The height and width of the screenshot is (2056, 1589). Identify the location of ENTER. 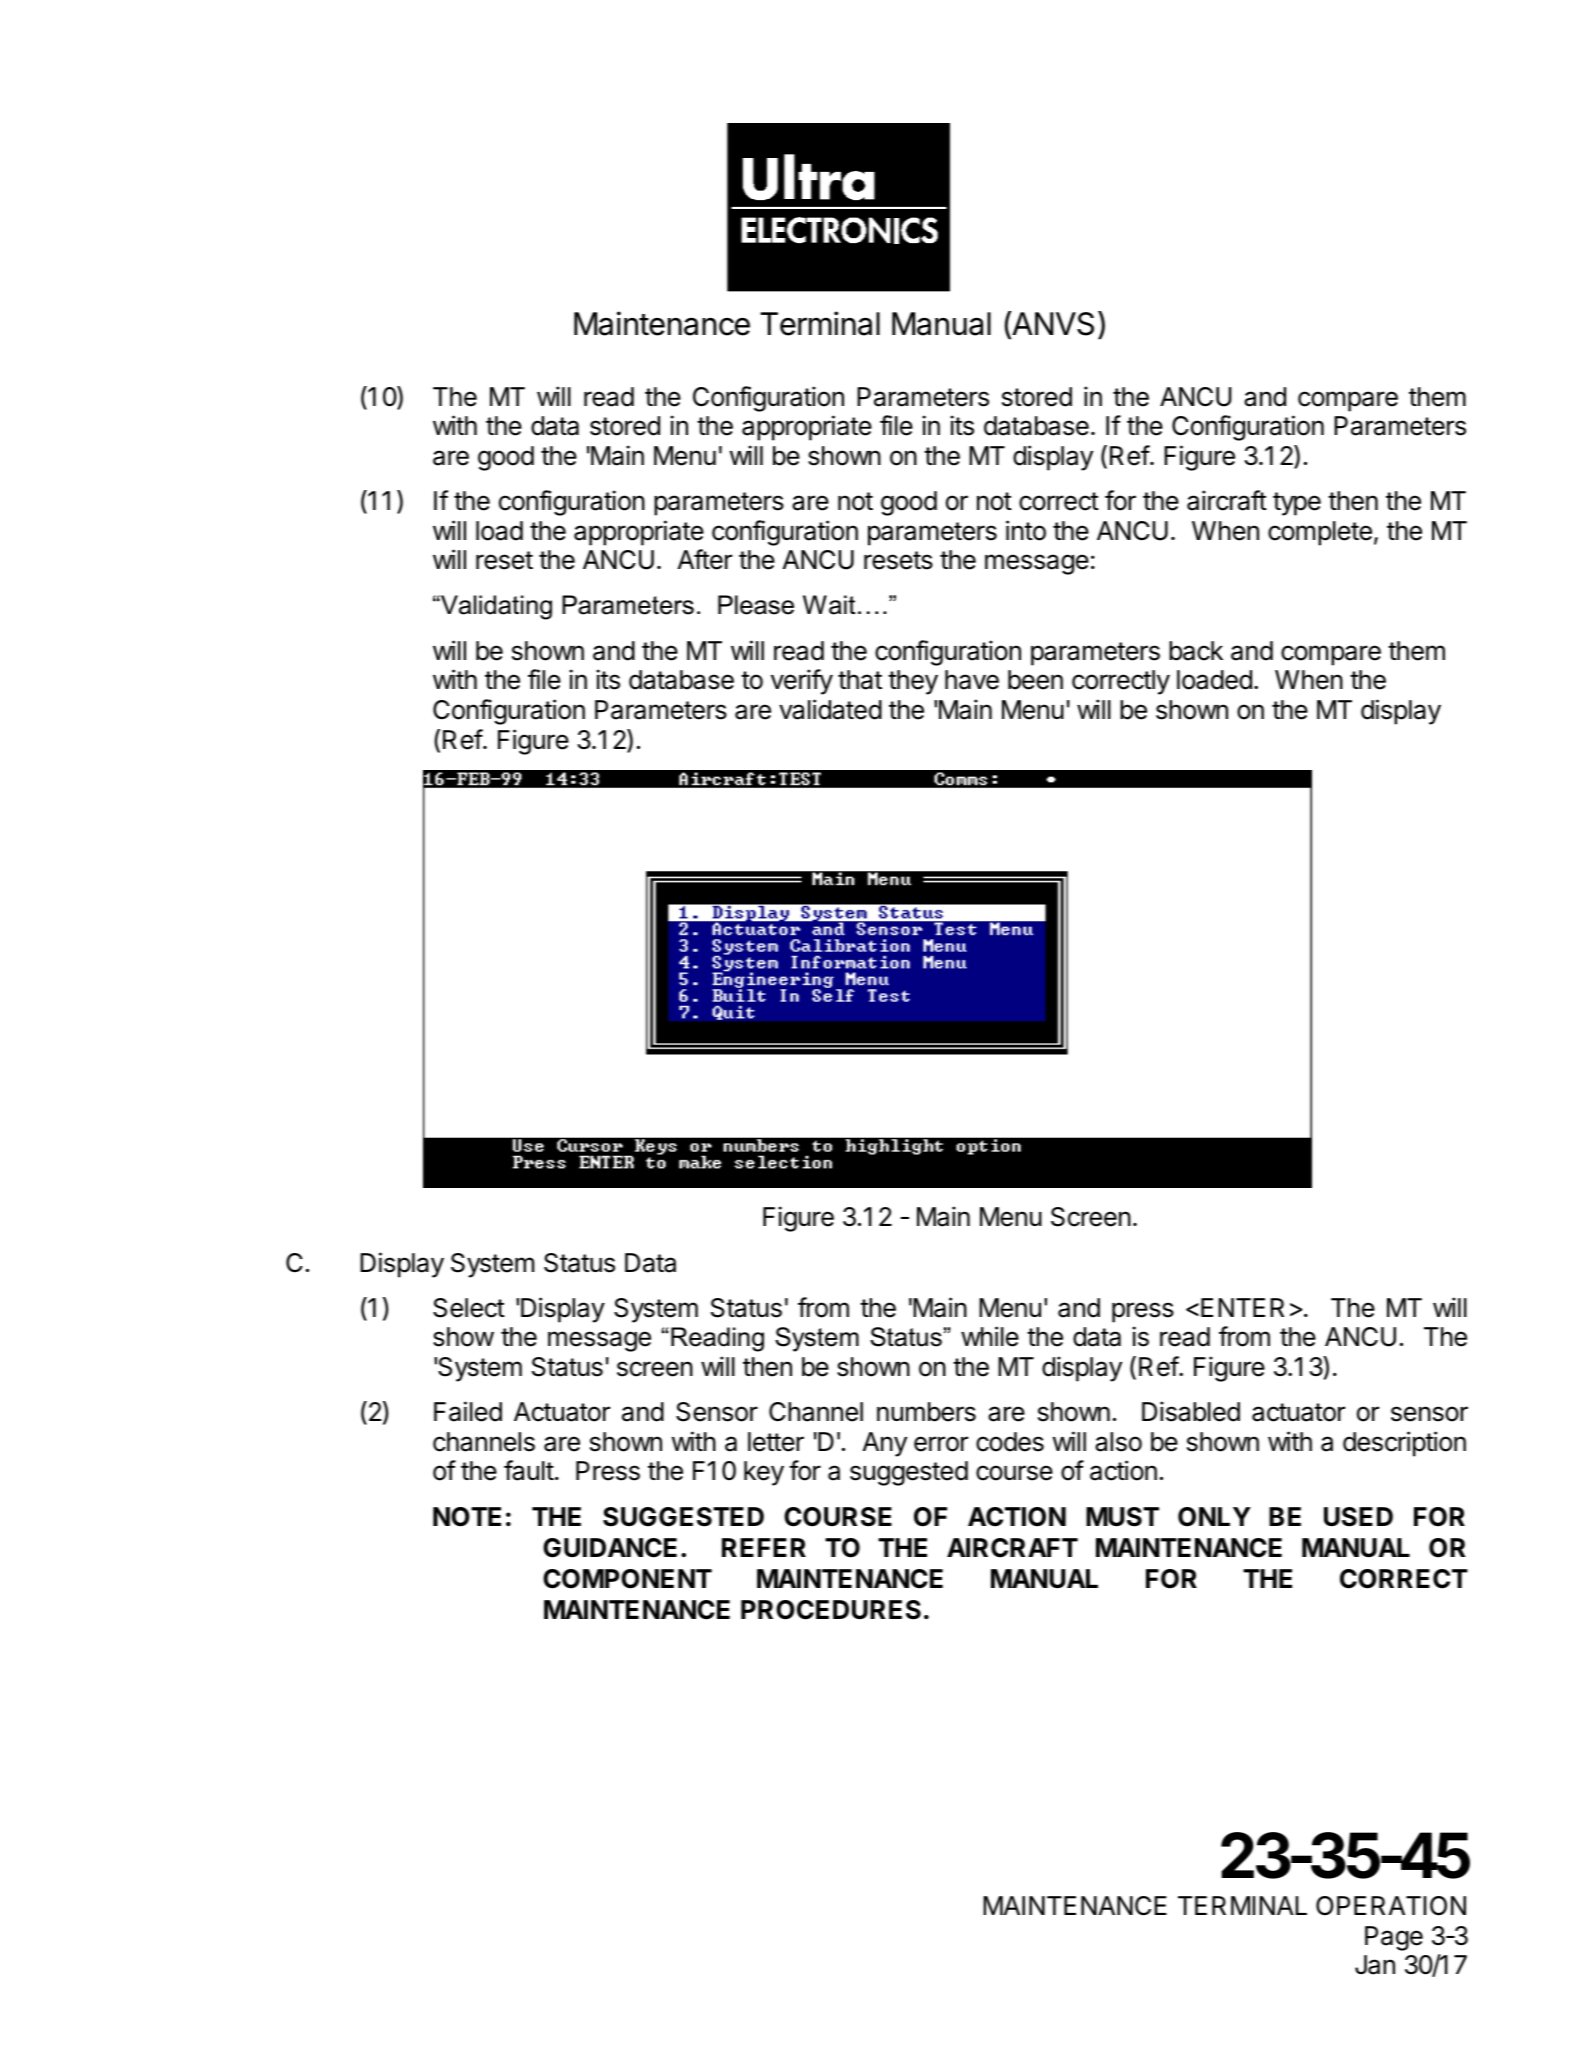
(1242, 1307).
